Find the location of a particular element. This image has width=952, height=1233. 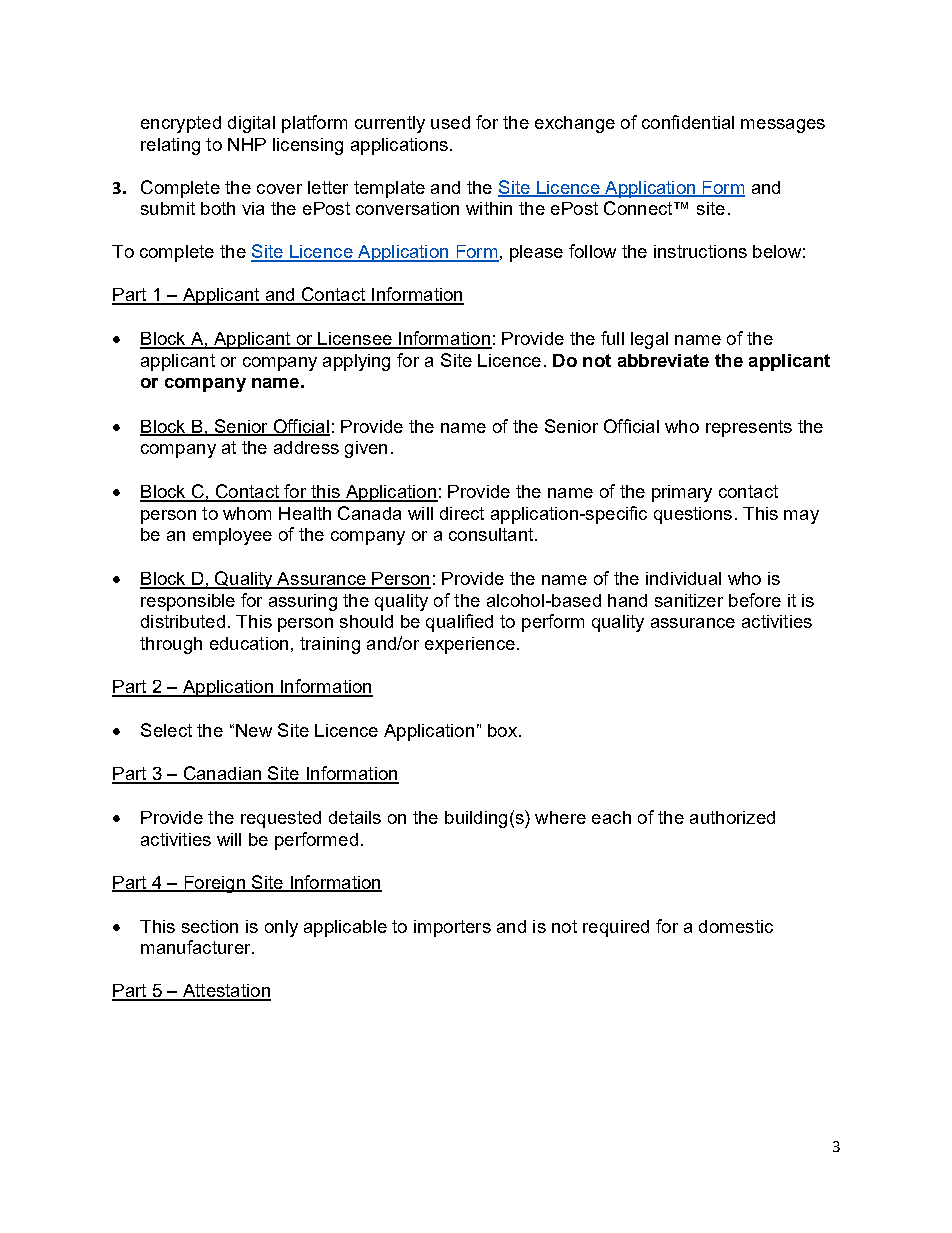

address is located at coordinates (306, 447).
